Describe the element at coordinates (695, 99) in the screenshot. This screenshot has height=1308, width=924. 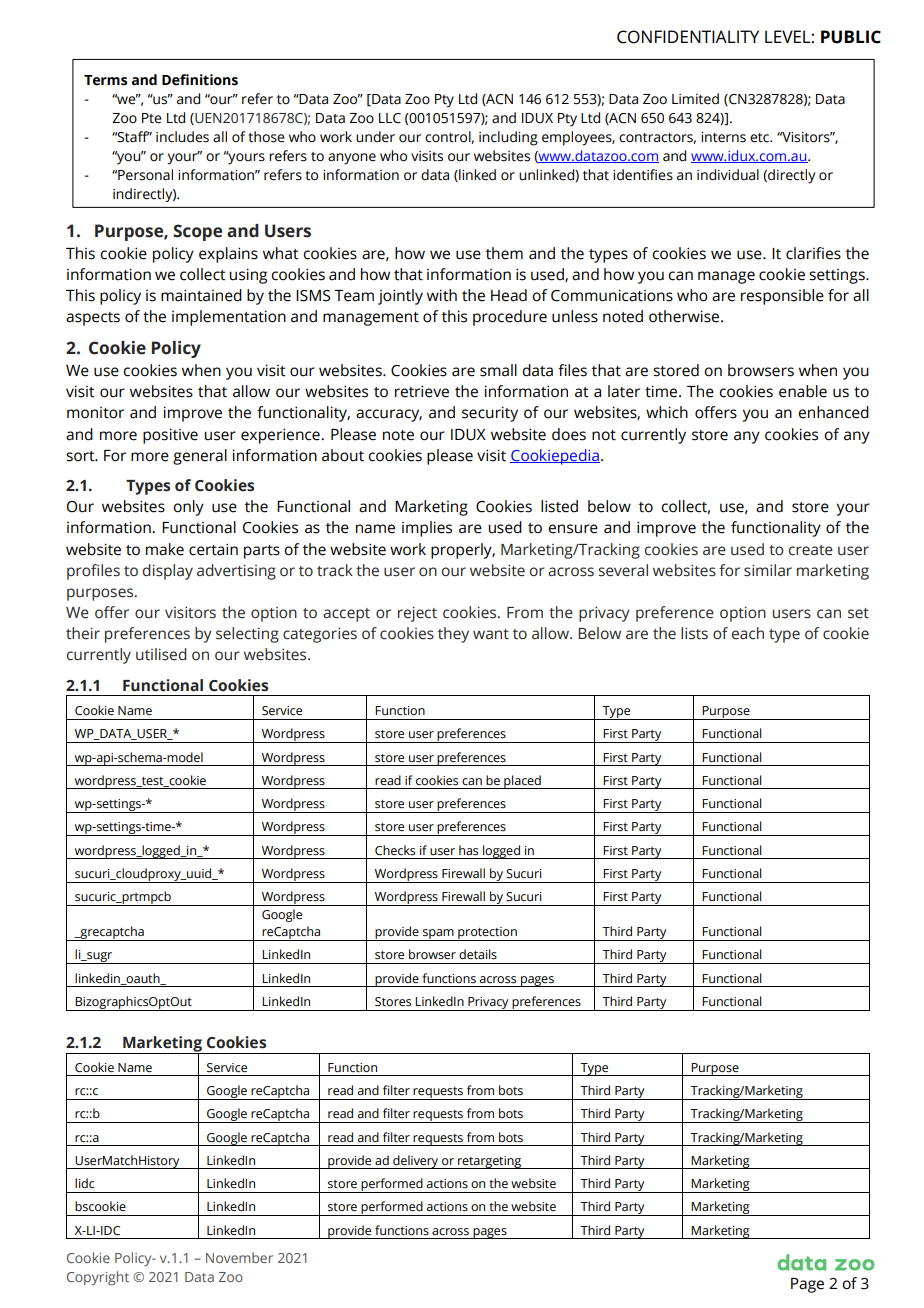
I see `Limited` at that location.
